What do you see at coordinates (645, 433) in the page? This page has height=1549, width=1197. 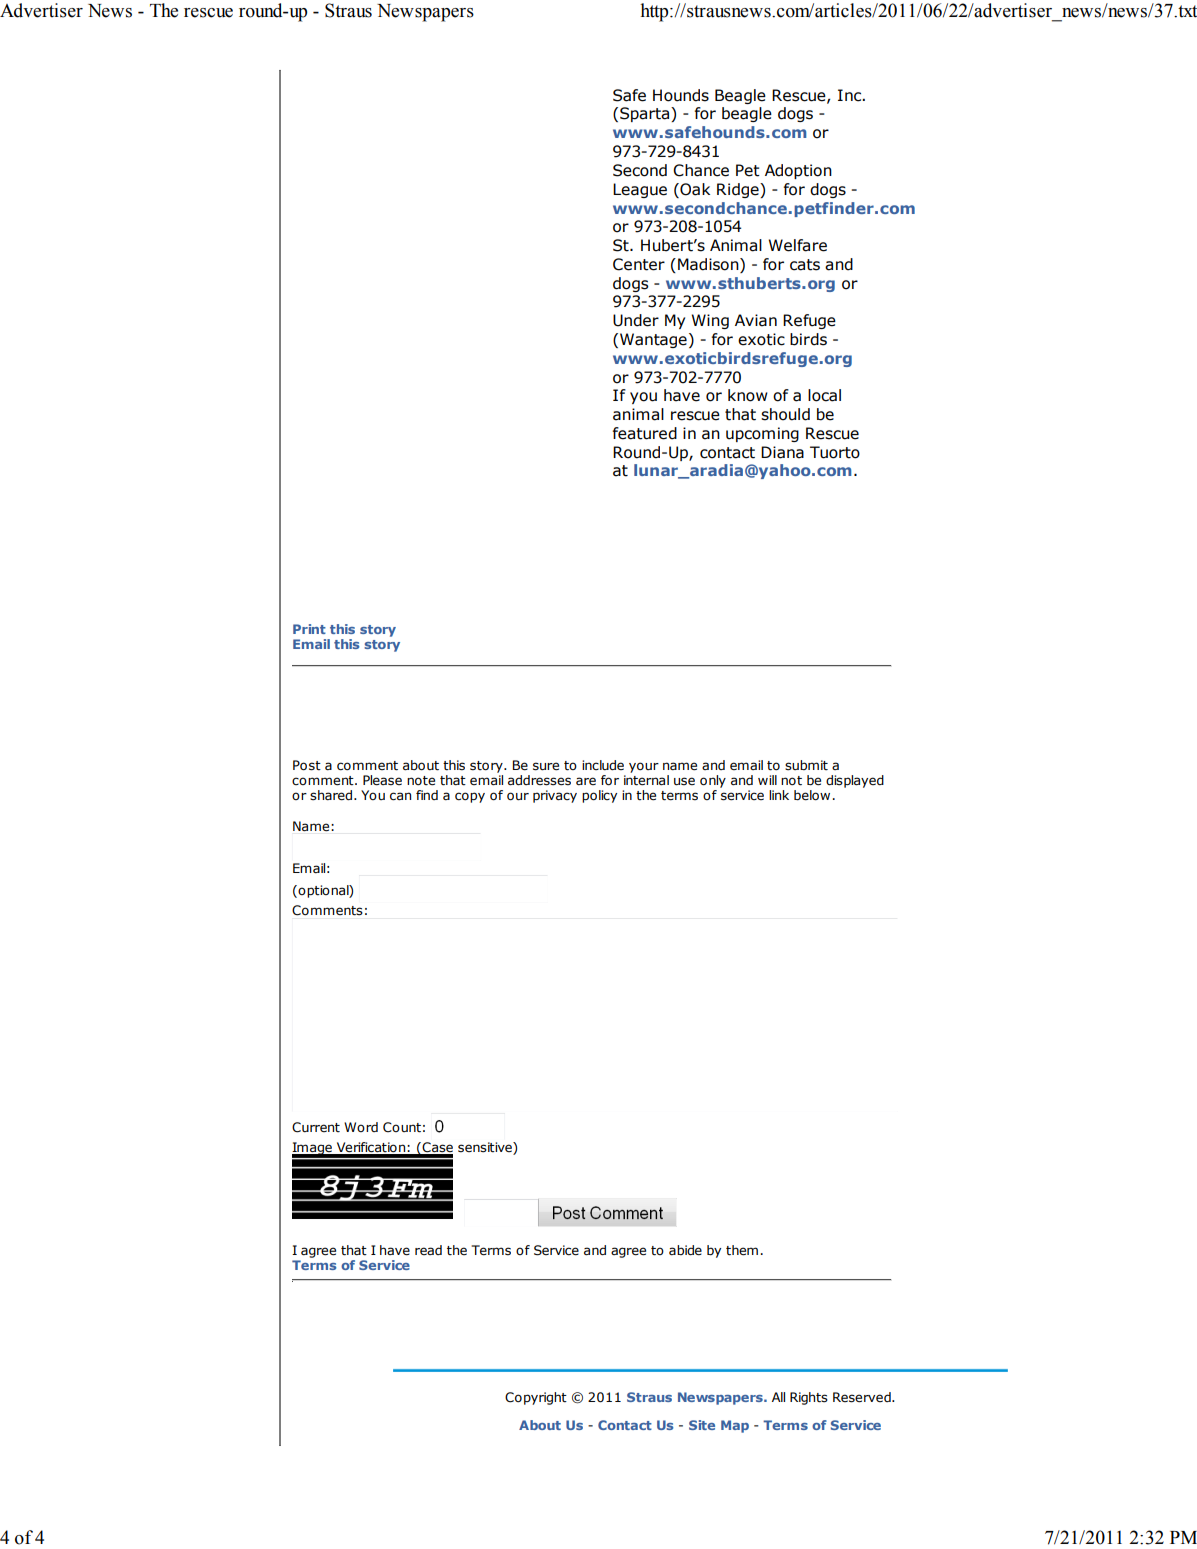 I see `featured` at bounding box center [645, 433].
